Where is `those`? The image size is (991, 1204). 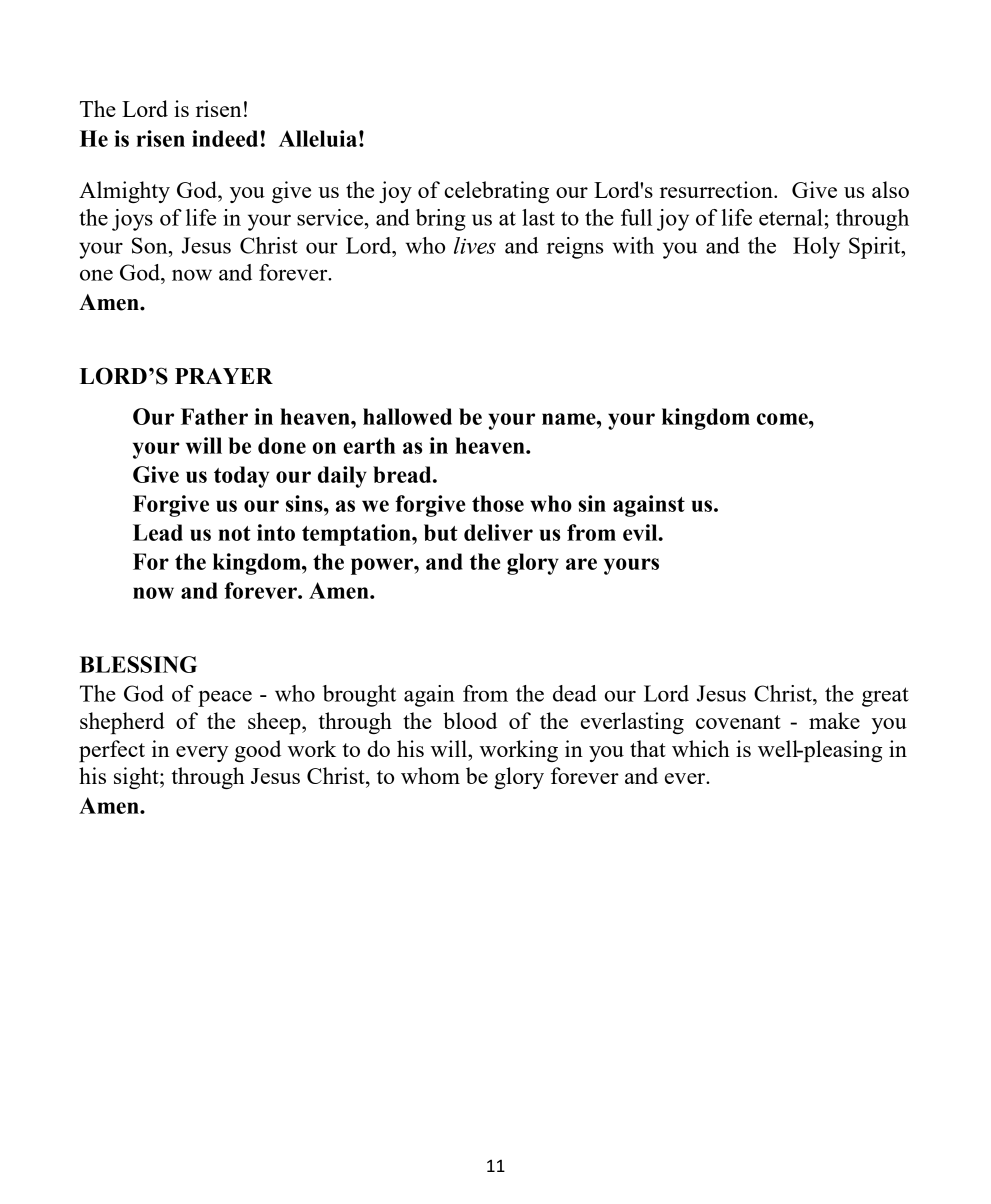 those is located at coordinates (498, 503).
